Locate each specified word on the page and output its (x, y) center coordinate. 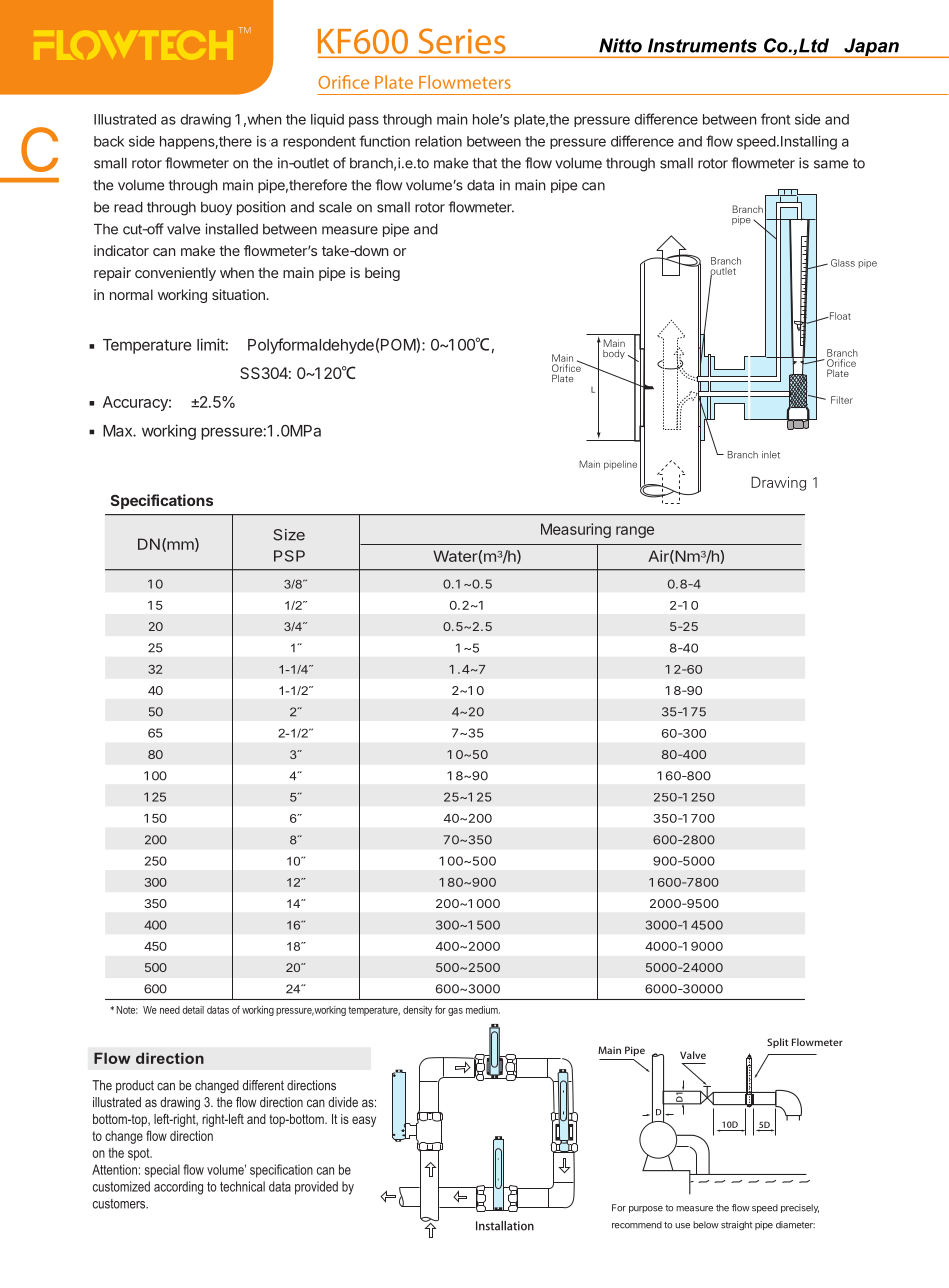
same (831, 164)
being (382, 274)
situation (238, 294)
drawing (205, 121)
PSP (289, 556)
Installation (505, 1226)
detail (193, 1010)
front (775, 119)
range (635, 532)
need (170, 1010)
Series (462, 41)
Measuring (576, 530)
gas (455, 1012)
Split (778, 1043)
